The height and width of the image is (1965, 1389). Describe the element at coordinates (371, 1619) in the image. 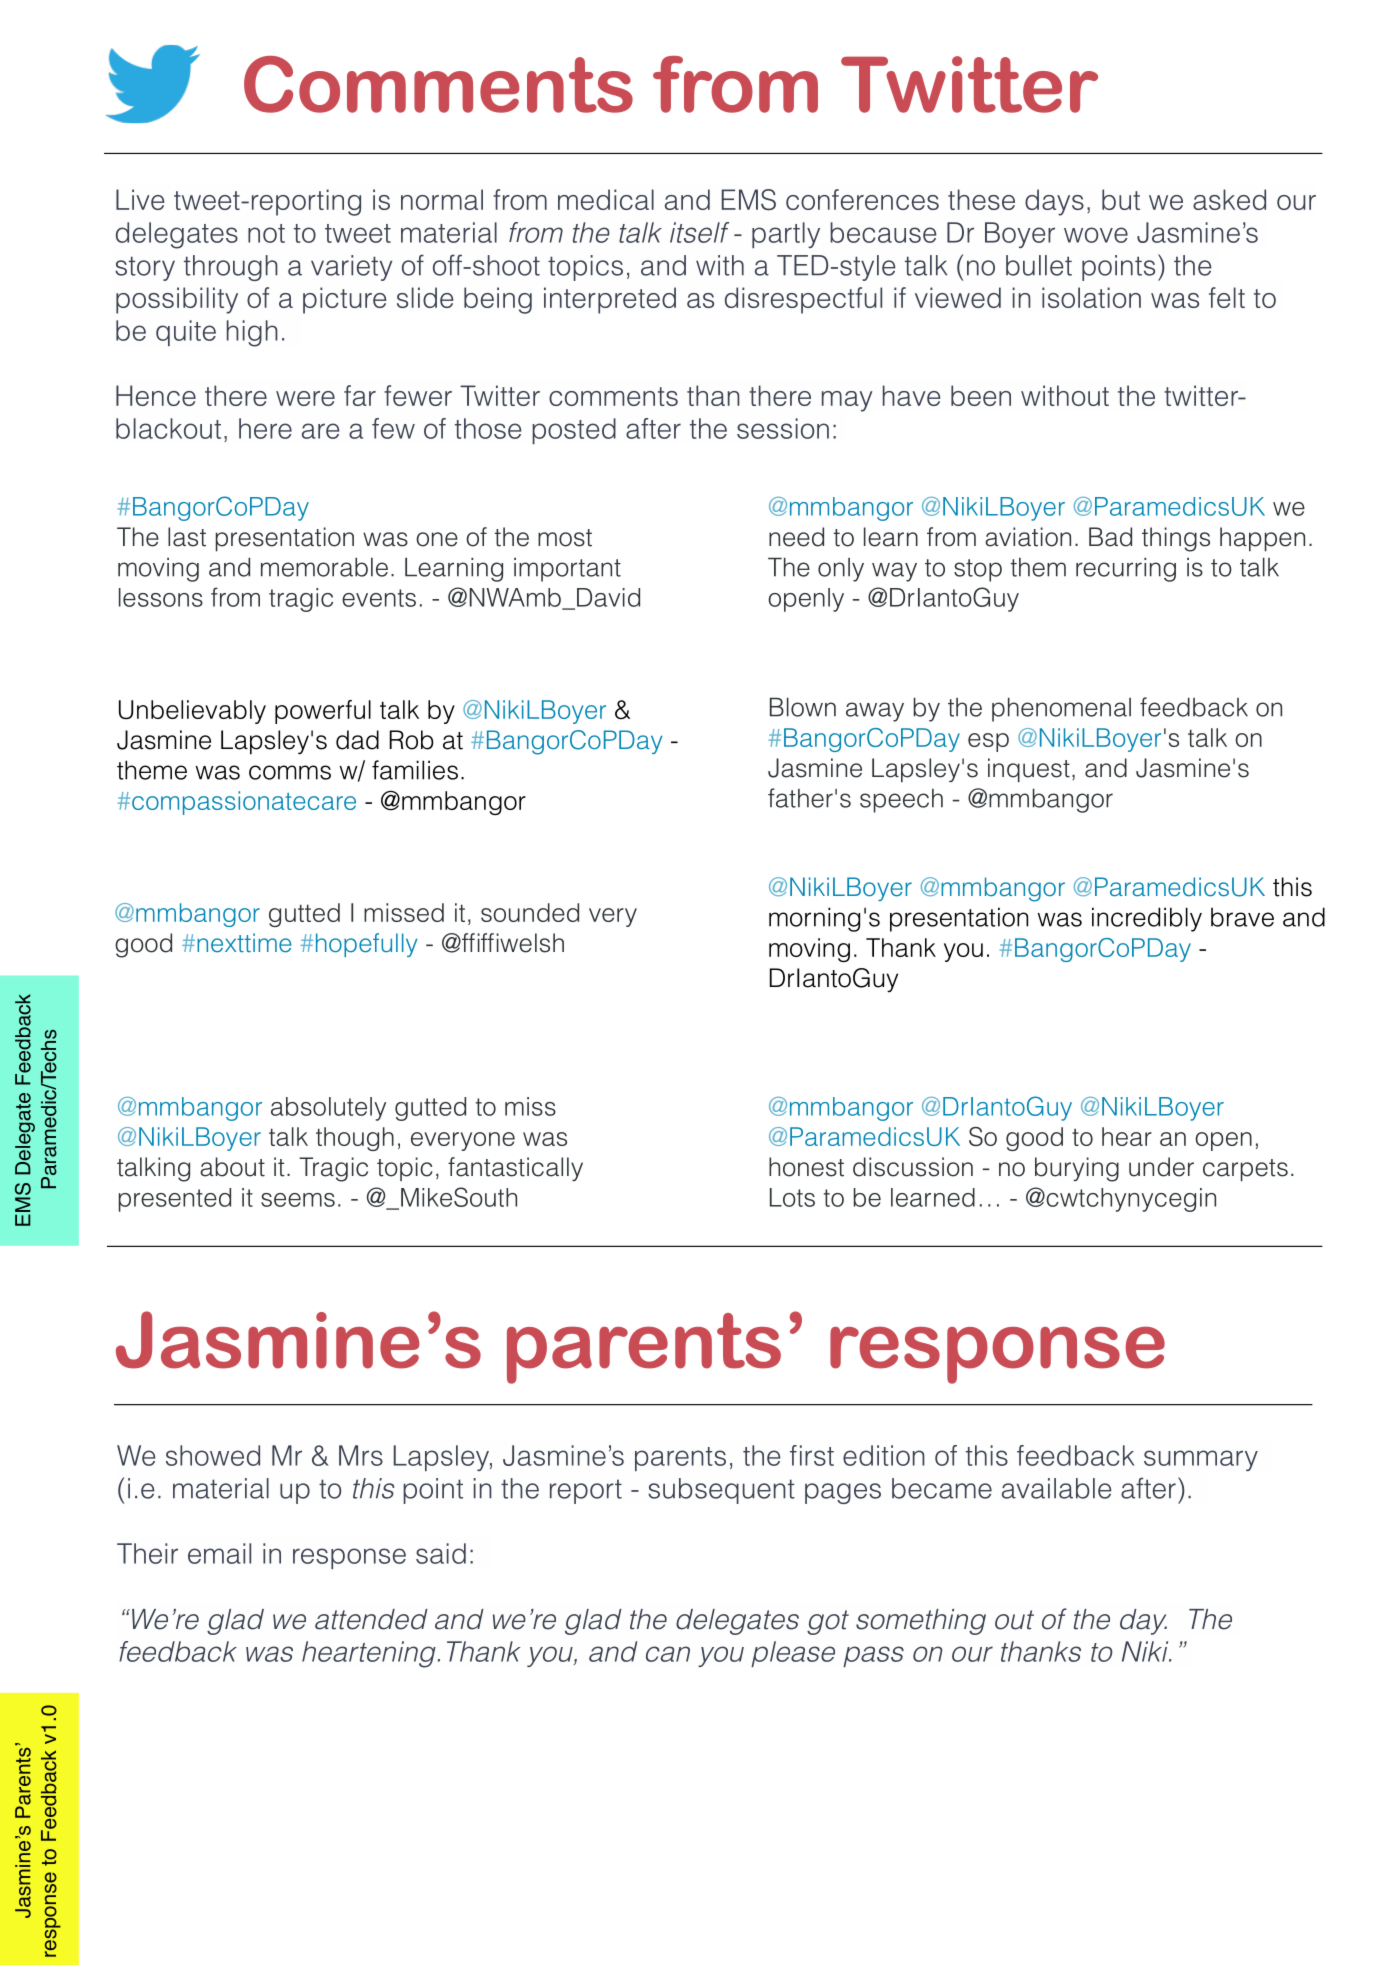

I see `attended` at that location.
